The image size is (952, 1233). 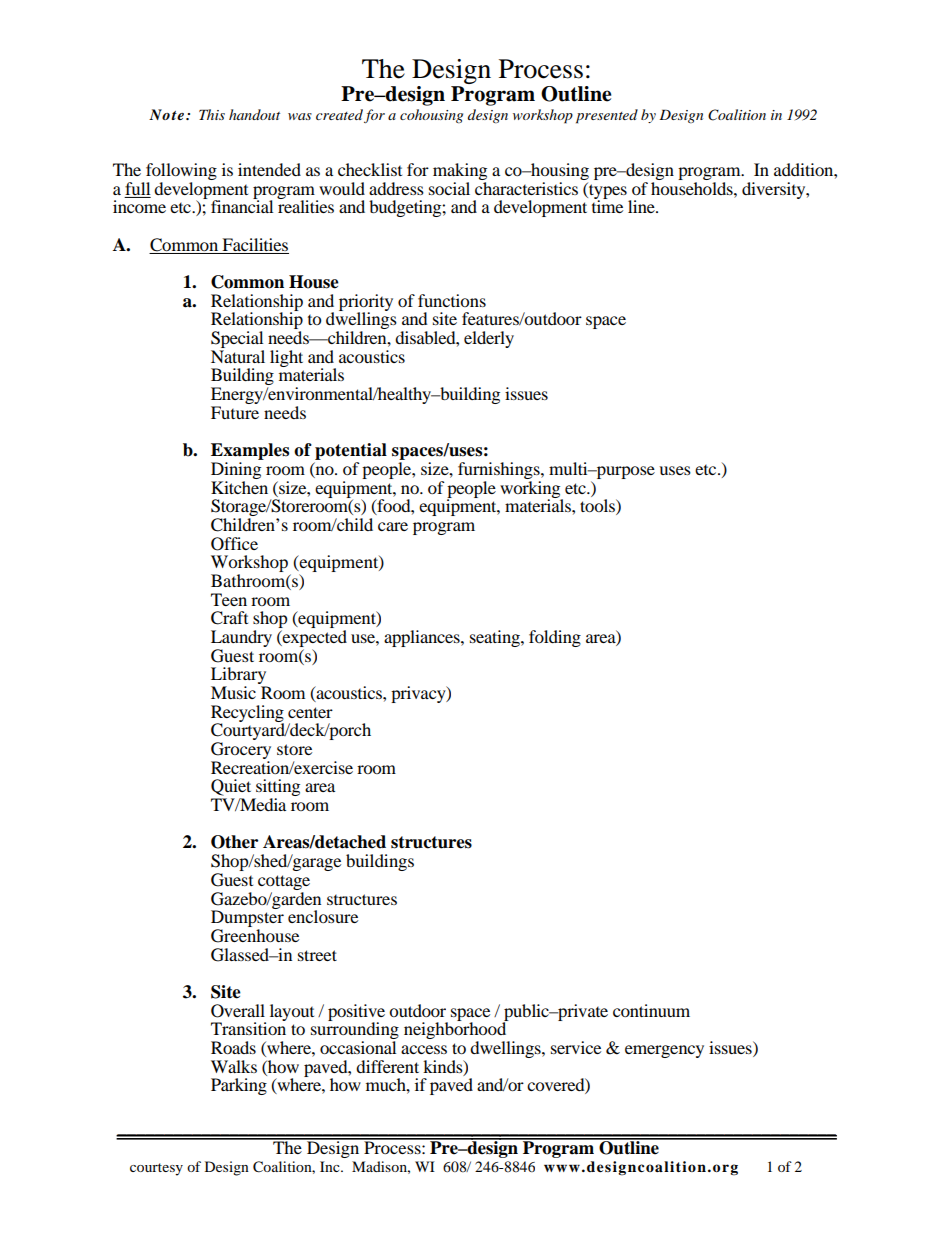 What do you see at coordinates (393, 526) in the screenshot?
I see `care` at bounding box center [393, 526].
